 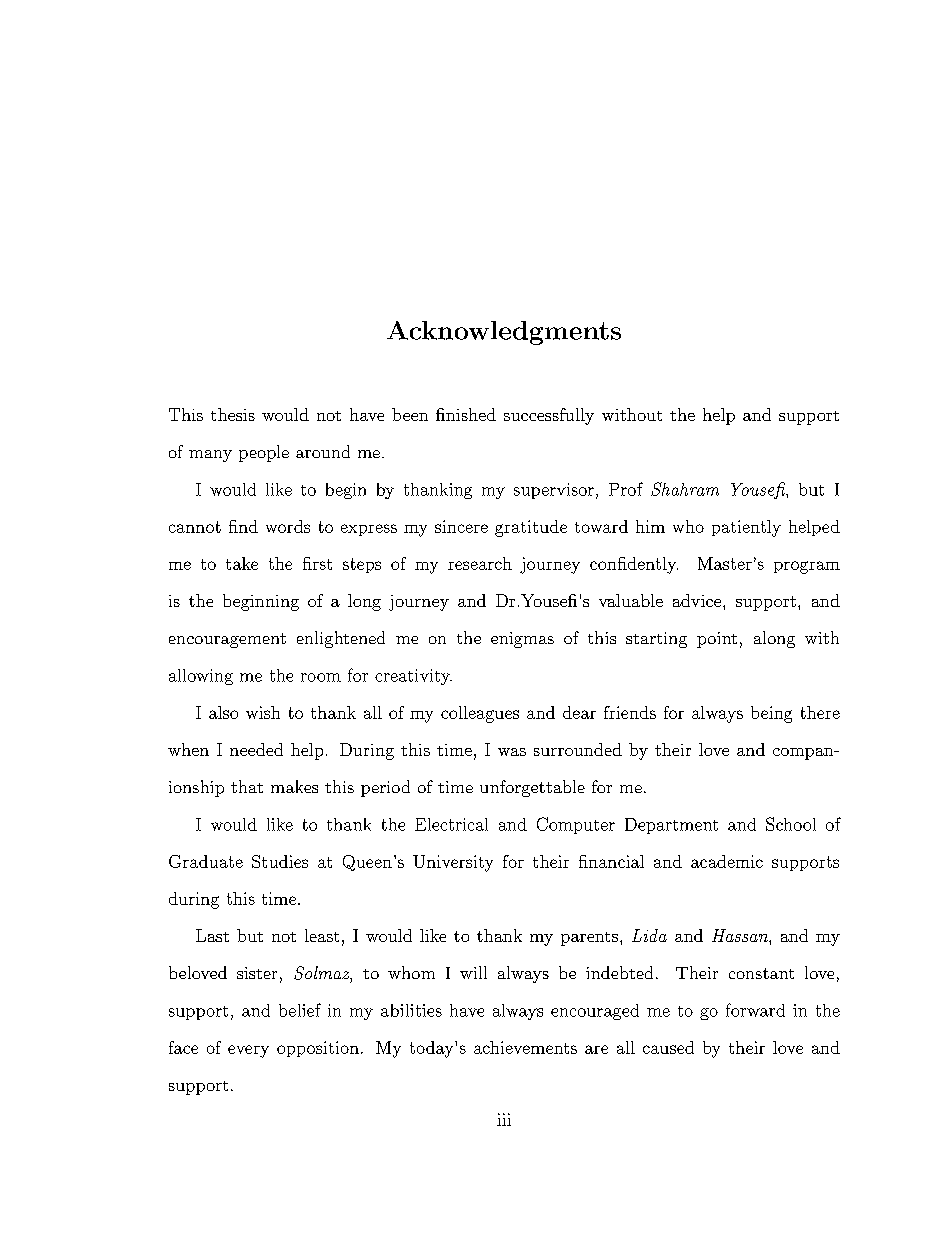 I want to click on iii, so click(x=504, y=1119).
